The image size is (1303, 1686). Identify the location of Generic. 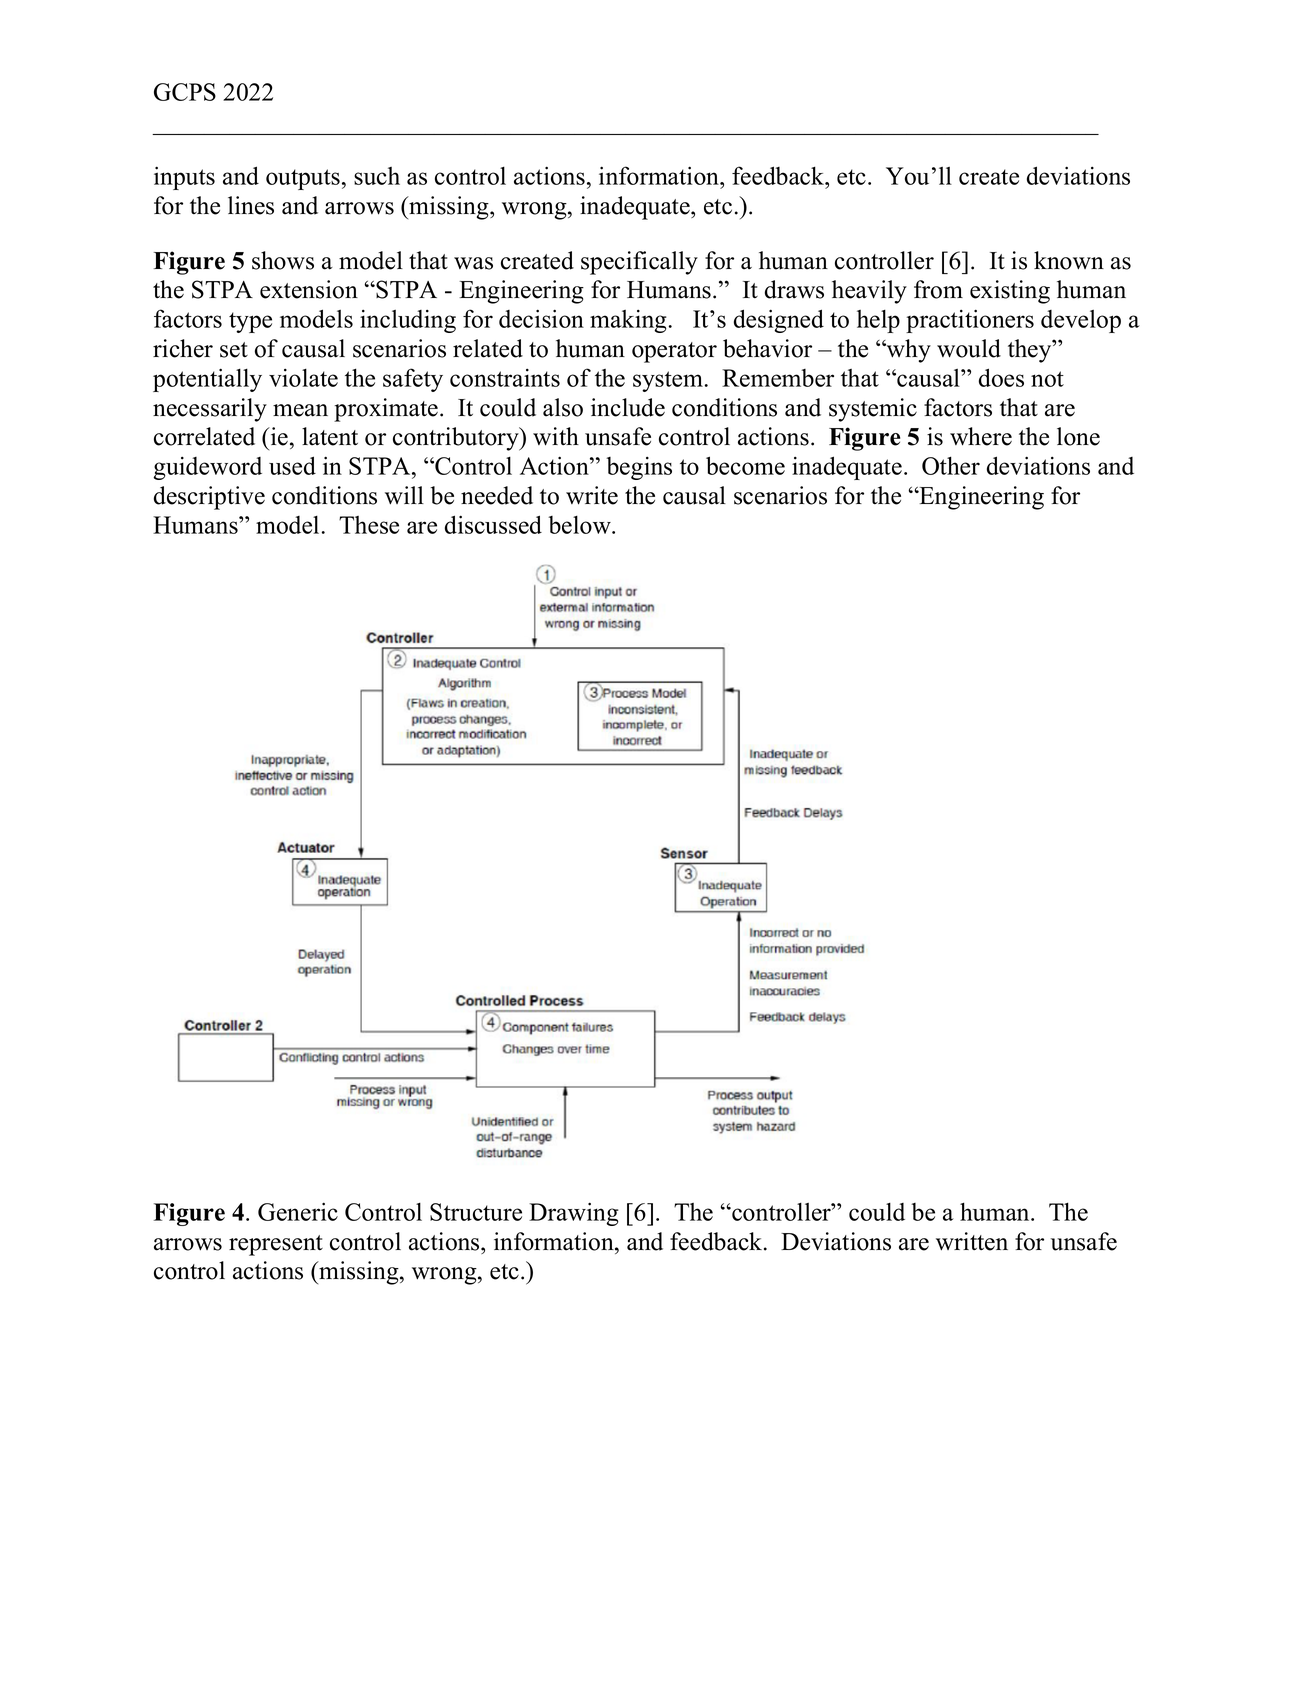
(298, 1211).
